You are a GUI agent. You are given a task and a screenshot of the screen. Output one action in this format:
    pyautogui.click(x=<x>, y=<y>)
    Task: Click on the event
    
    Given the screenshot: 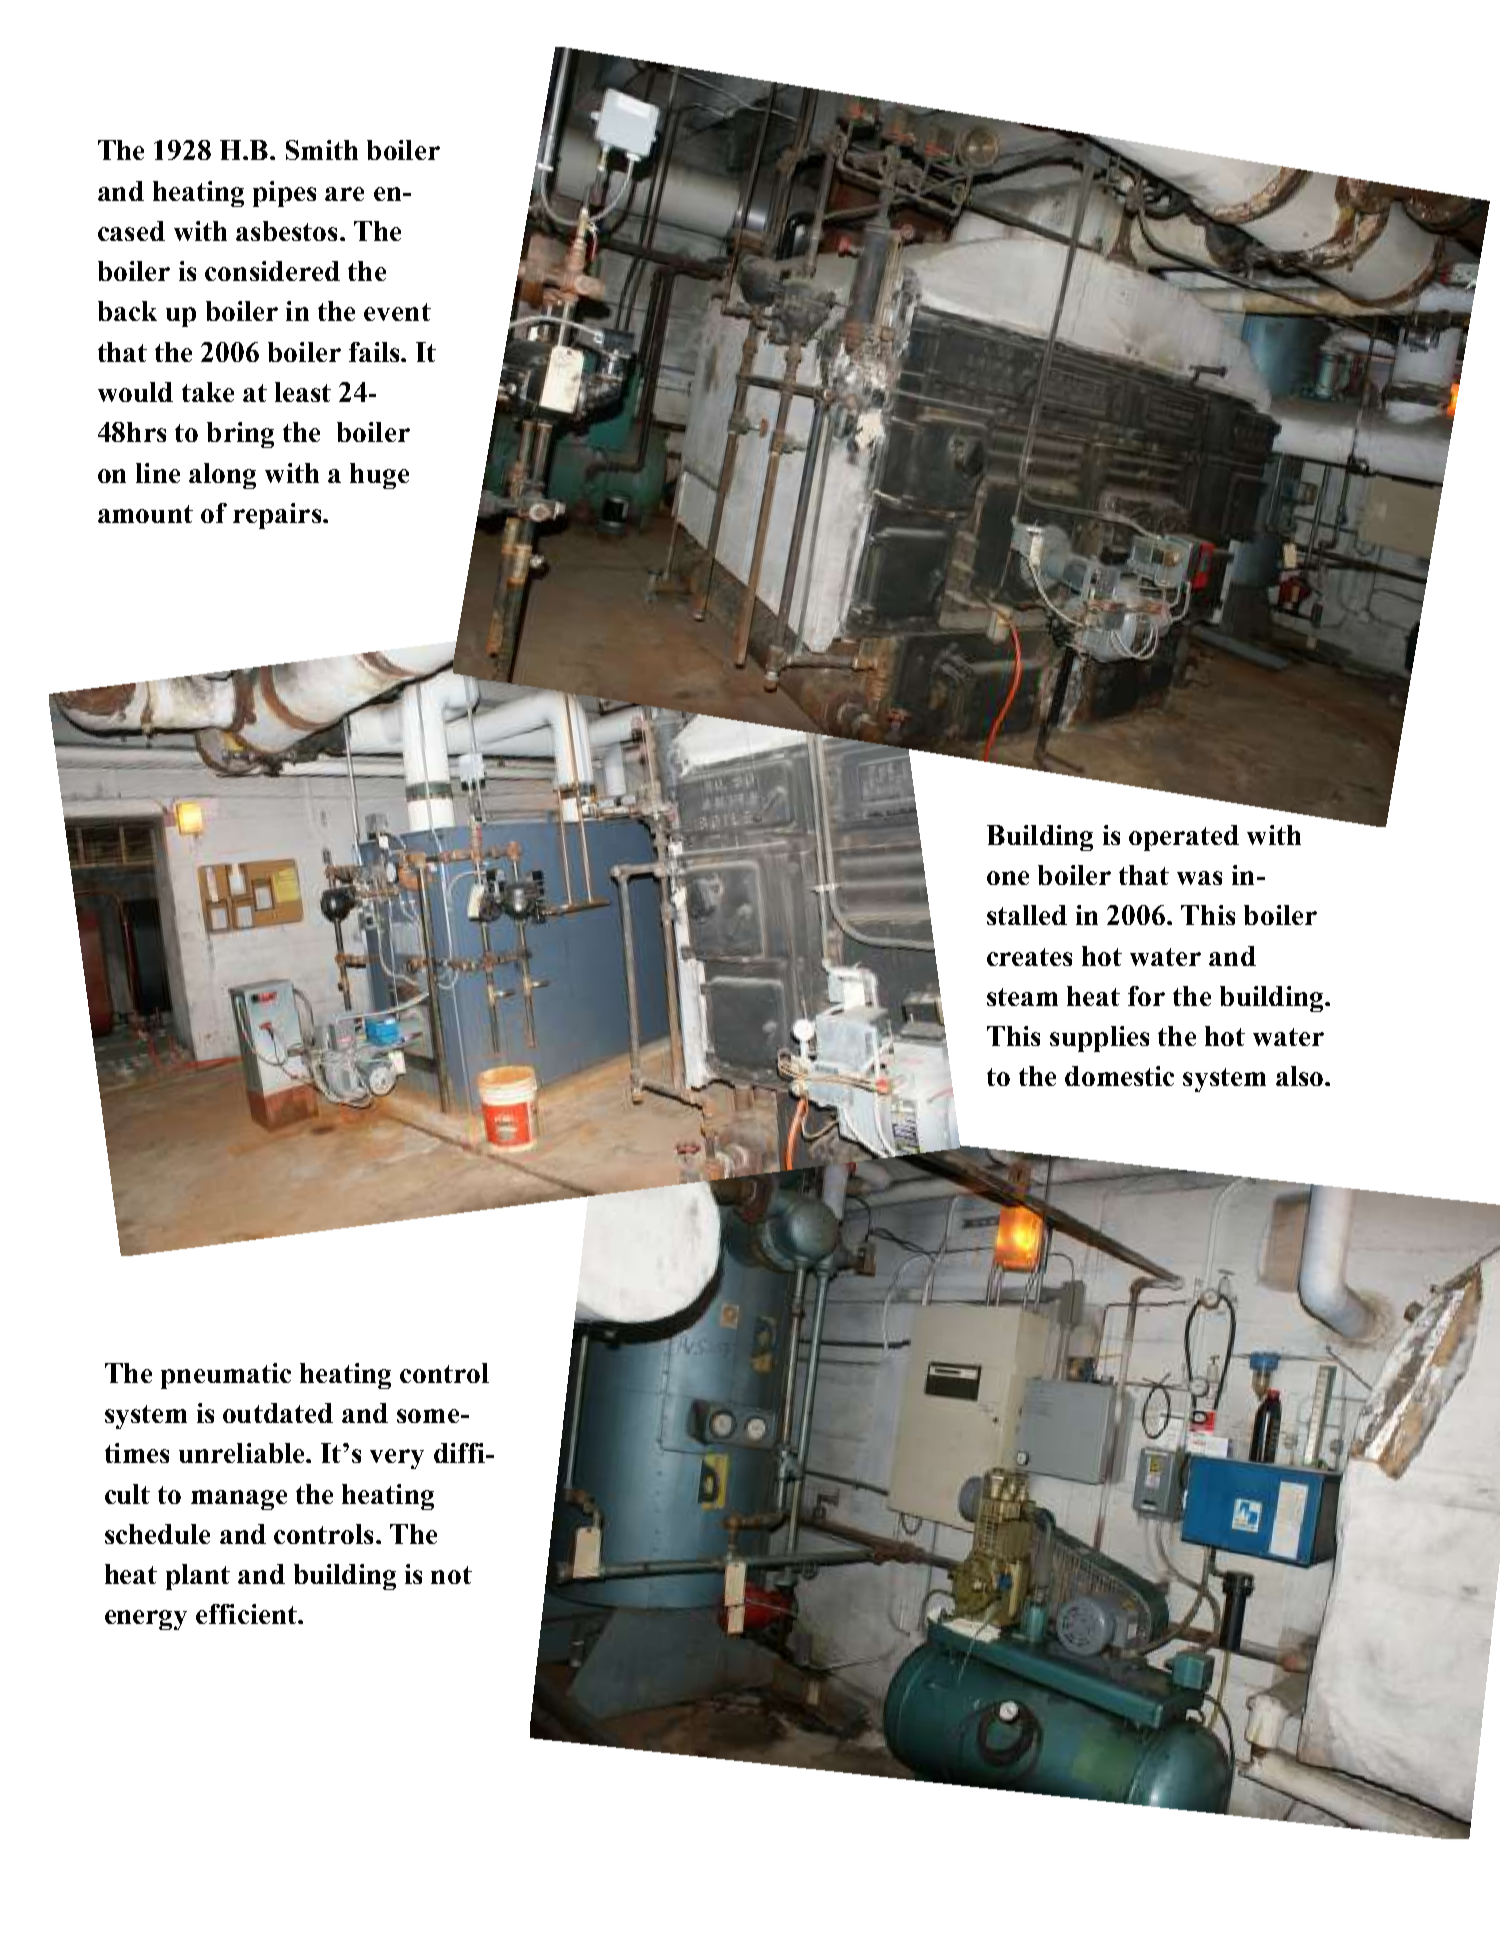 What is the action you would take?
    pyautogui.click(x=397, y=312)
